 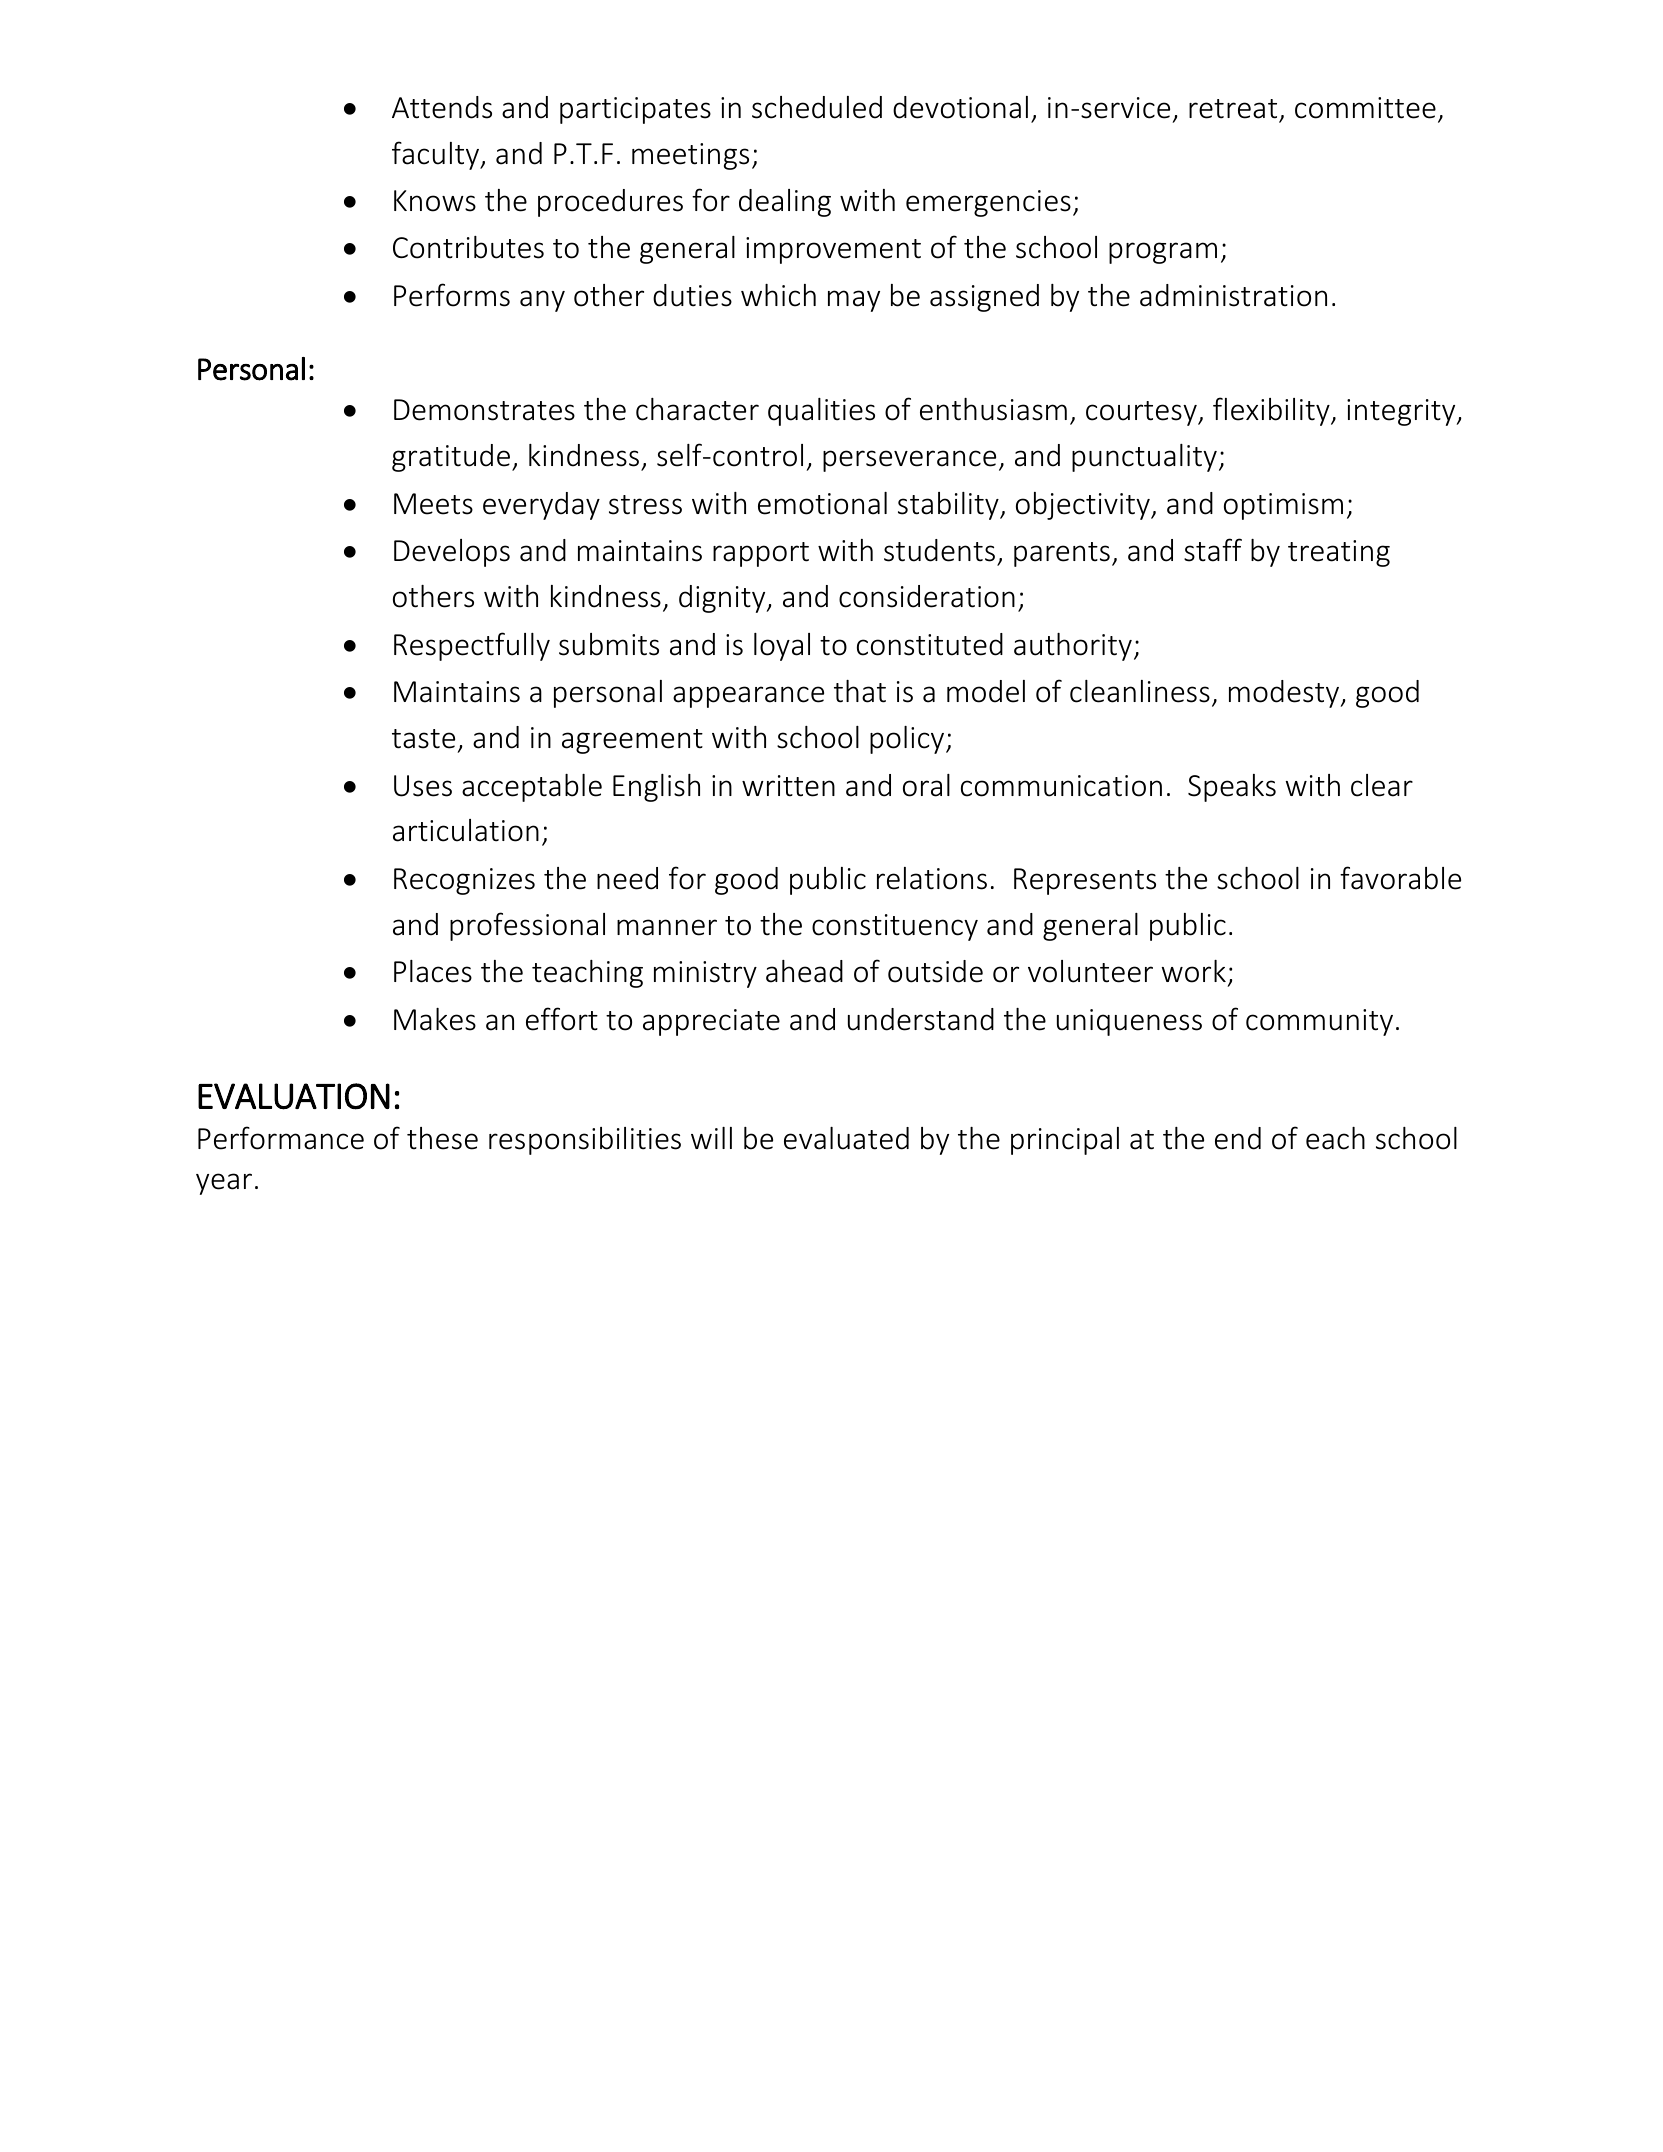 What do you see at coordinates (1233, 109) in the screenshot?
I see `retreat` at bounding box center [1233, 109].
